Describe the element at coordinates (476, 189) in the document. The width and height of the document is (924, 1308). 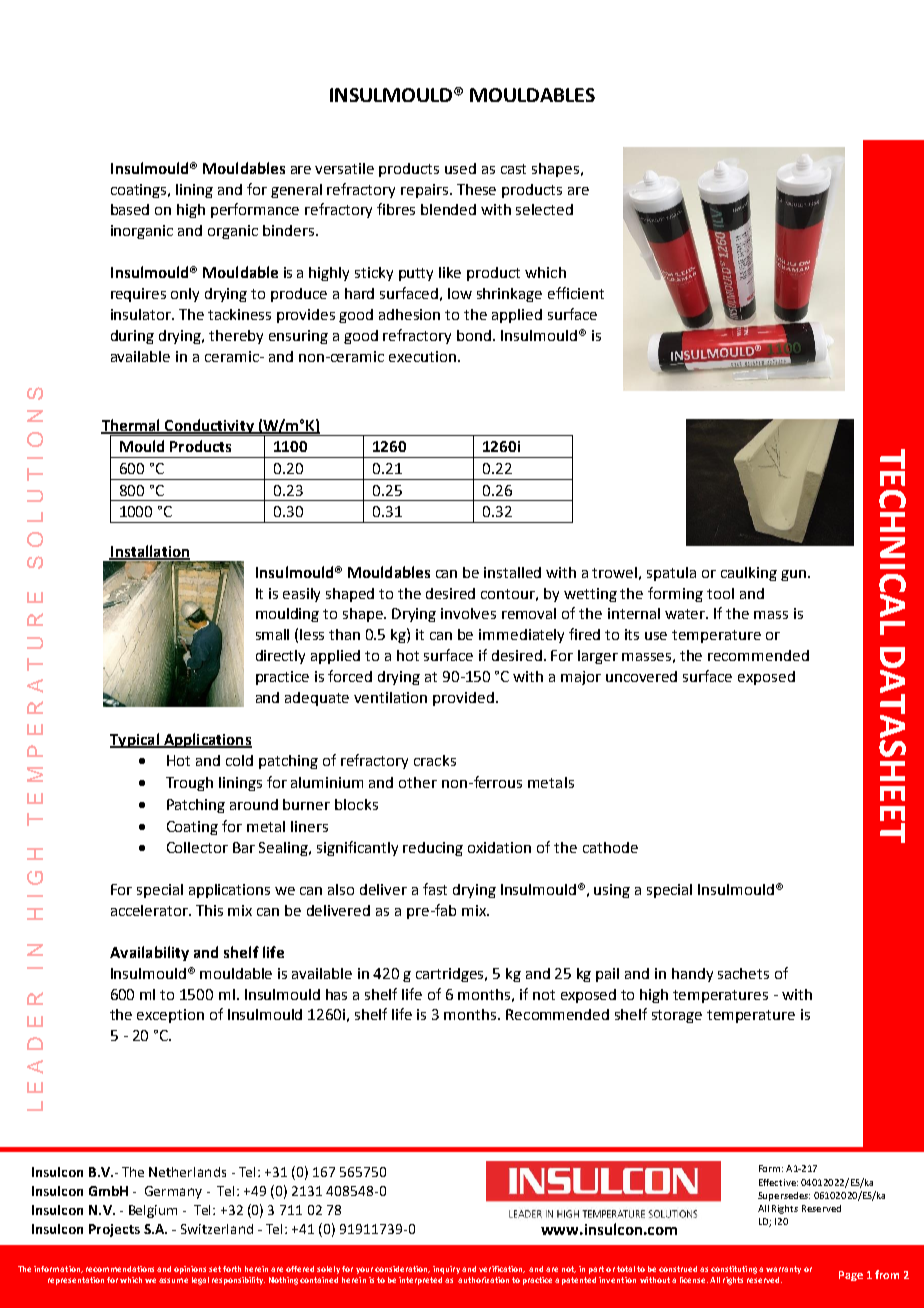
I see `These` at that location.
